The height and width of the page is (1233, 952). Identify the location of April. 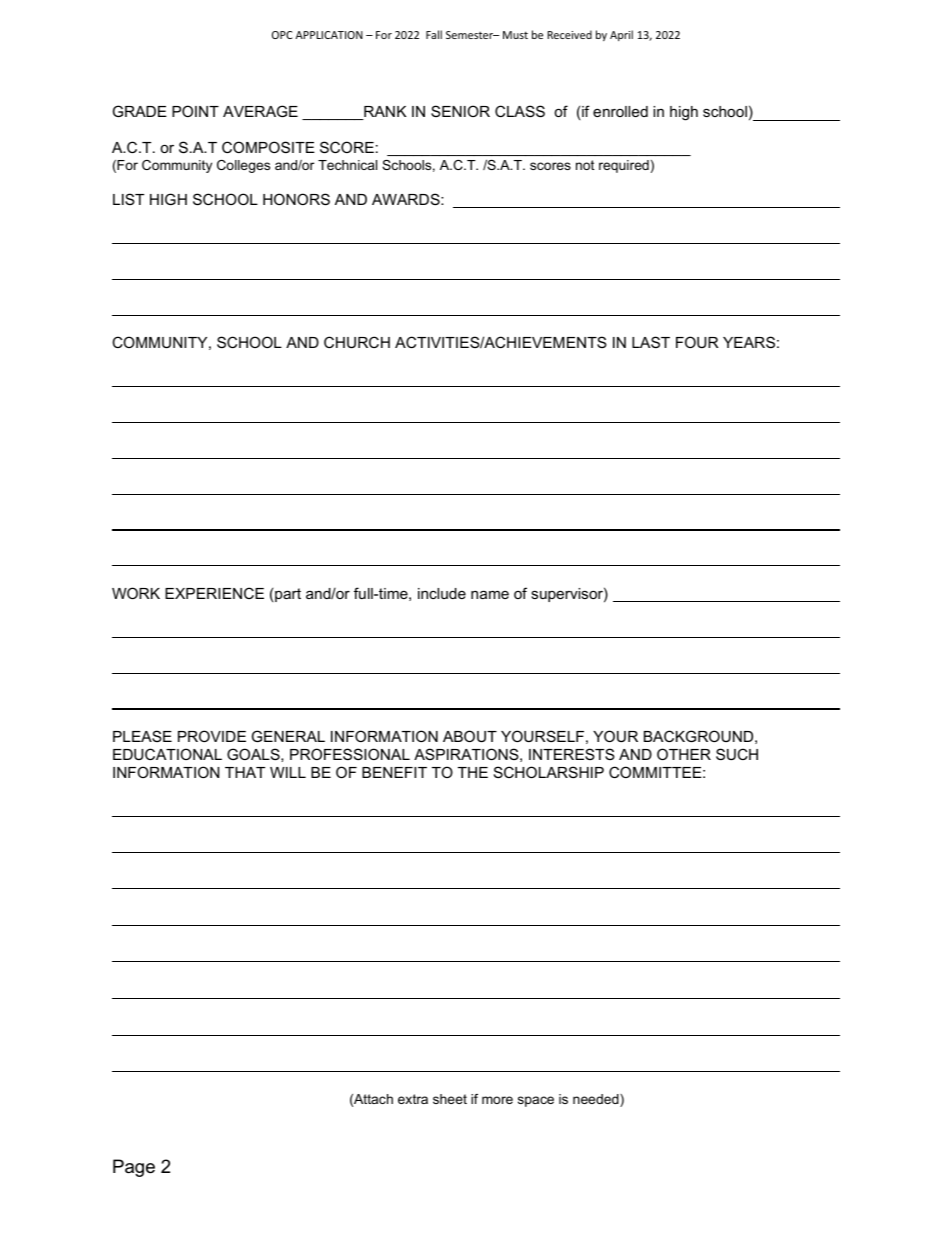
(621, 35).
